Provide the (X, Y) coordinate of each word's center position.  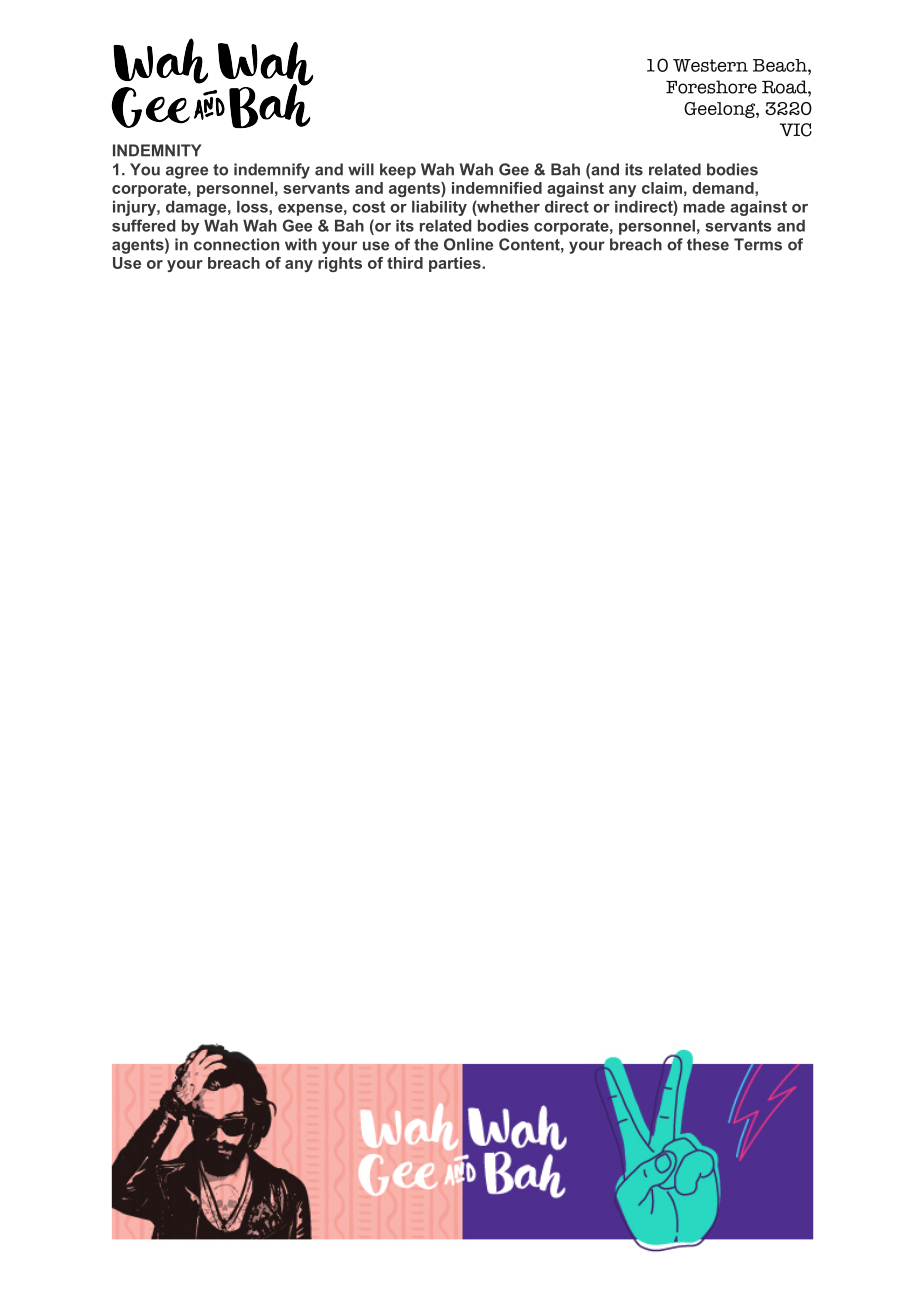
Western (710, 65)
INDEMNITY (157, 150)
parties (456, 264)
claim (662, 188)
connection (236, 244)
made (704, 206)
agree (187, 172)
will (361, 169)
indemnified (497, 188)
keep (398, 171)
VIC (796, 130)
